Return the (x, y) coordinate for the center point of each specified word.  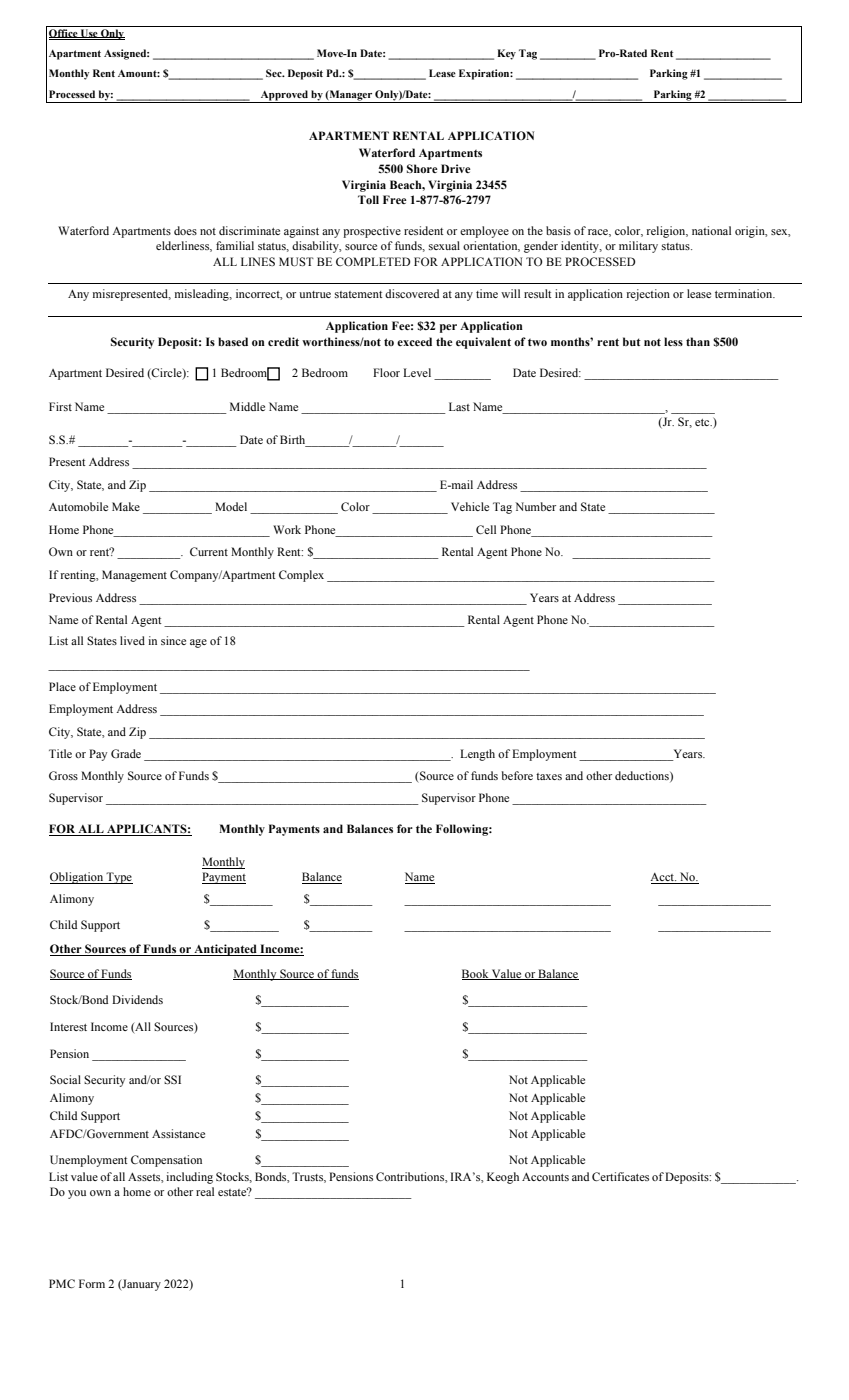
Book (476, 974)
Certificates (620, 1176)
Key (506, 54)
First (60, 406)
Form (92, 1283)
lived (132, 640)
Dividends (137, 999)
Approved (284, 96)
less (673, 341)
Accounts (545, 1177)
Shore (422, 168)
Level (417, 372)
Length (477, 755)
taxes (549, 776)
